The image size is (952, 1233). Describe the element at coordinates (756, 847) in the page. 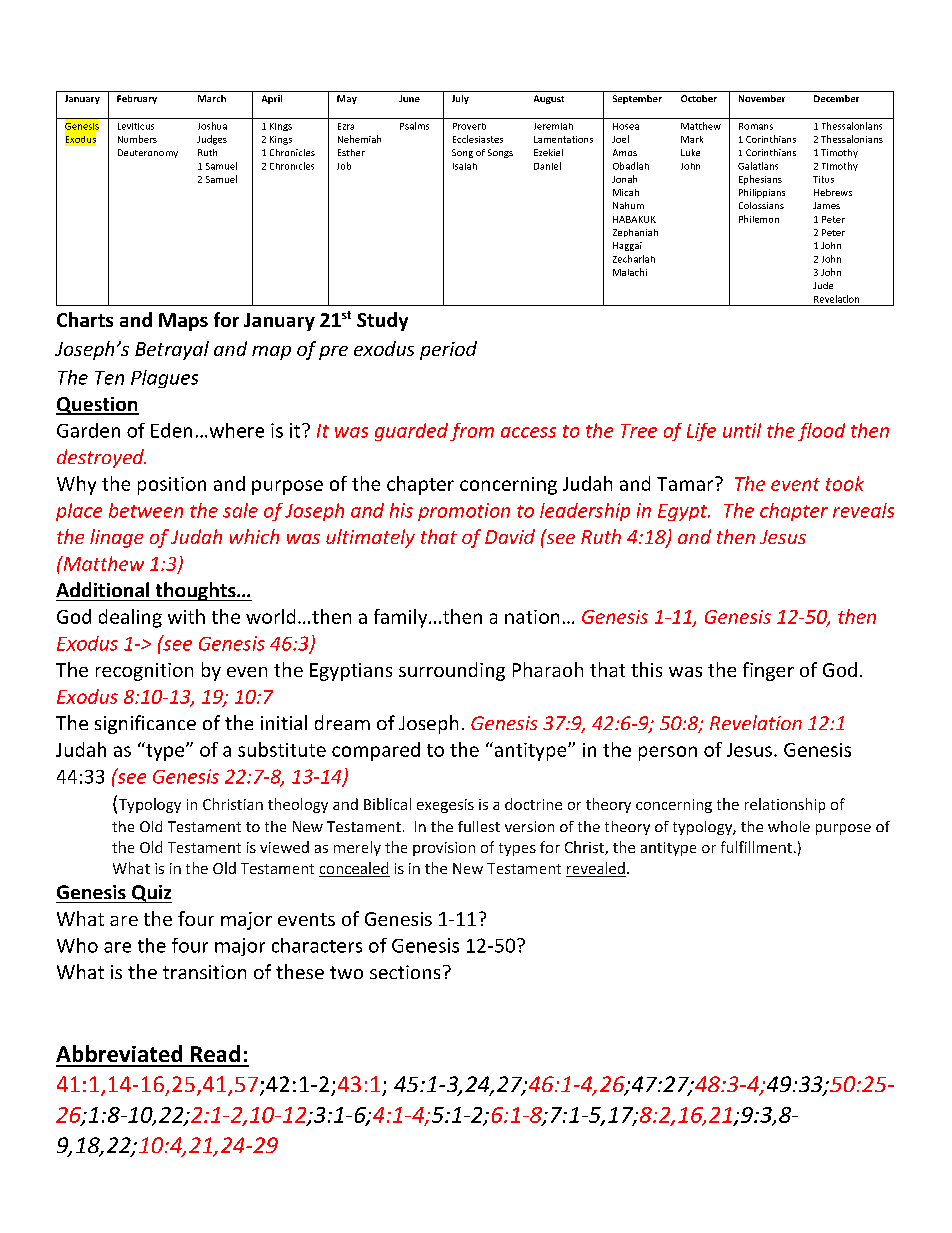

I see `fulfillment` at that location.
